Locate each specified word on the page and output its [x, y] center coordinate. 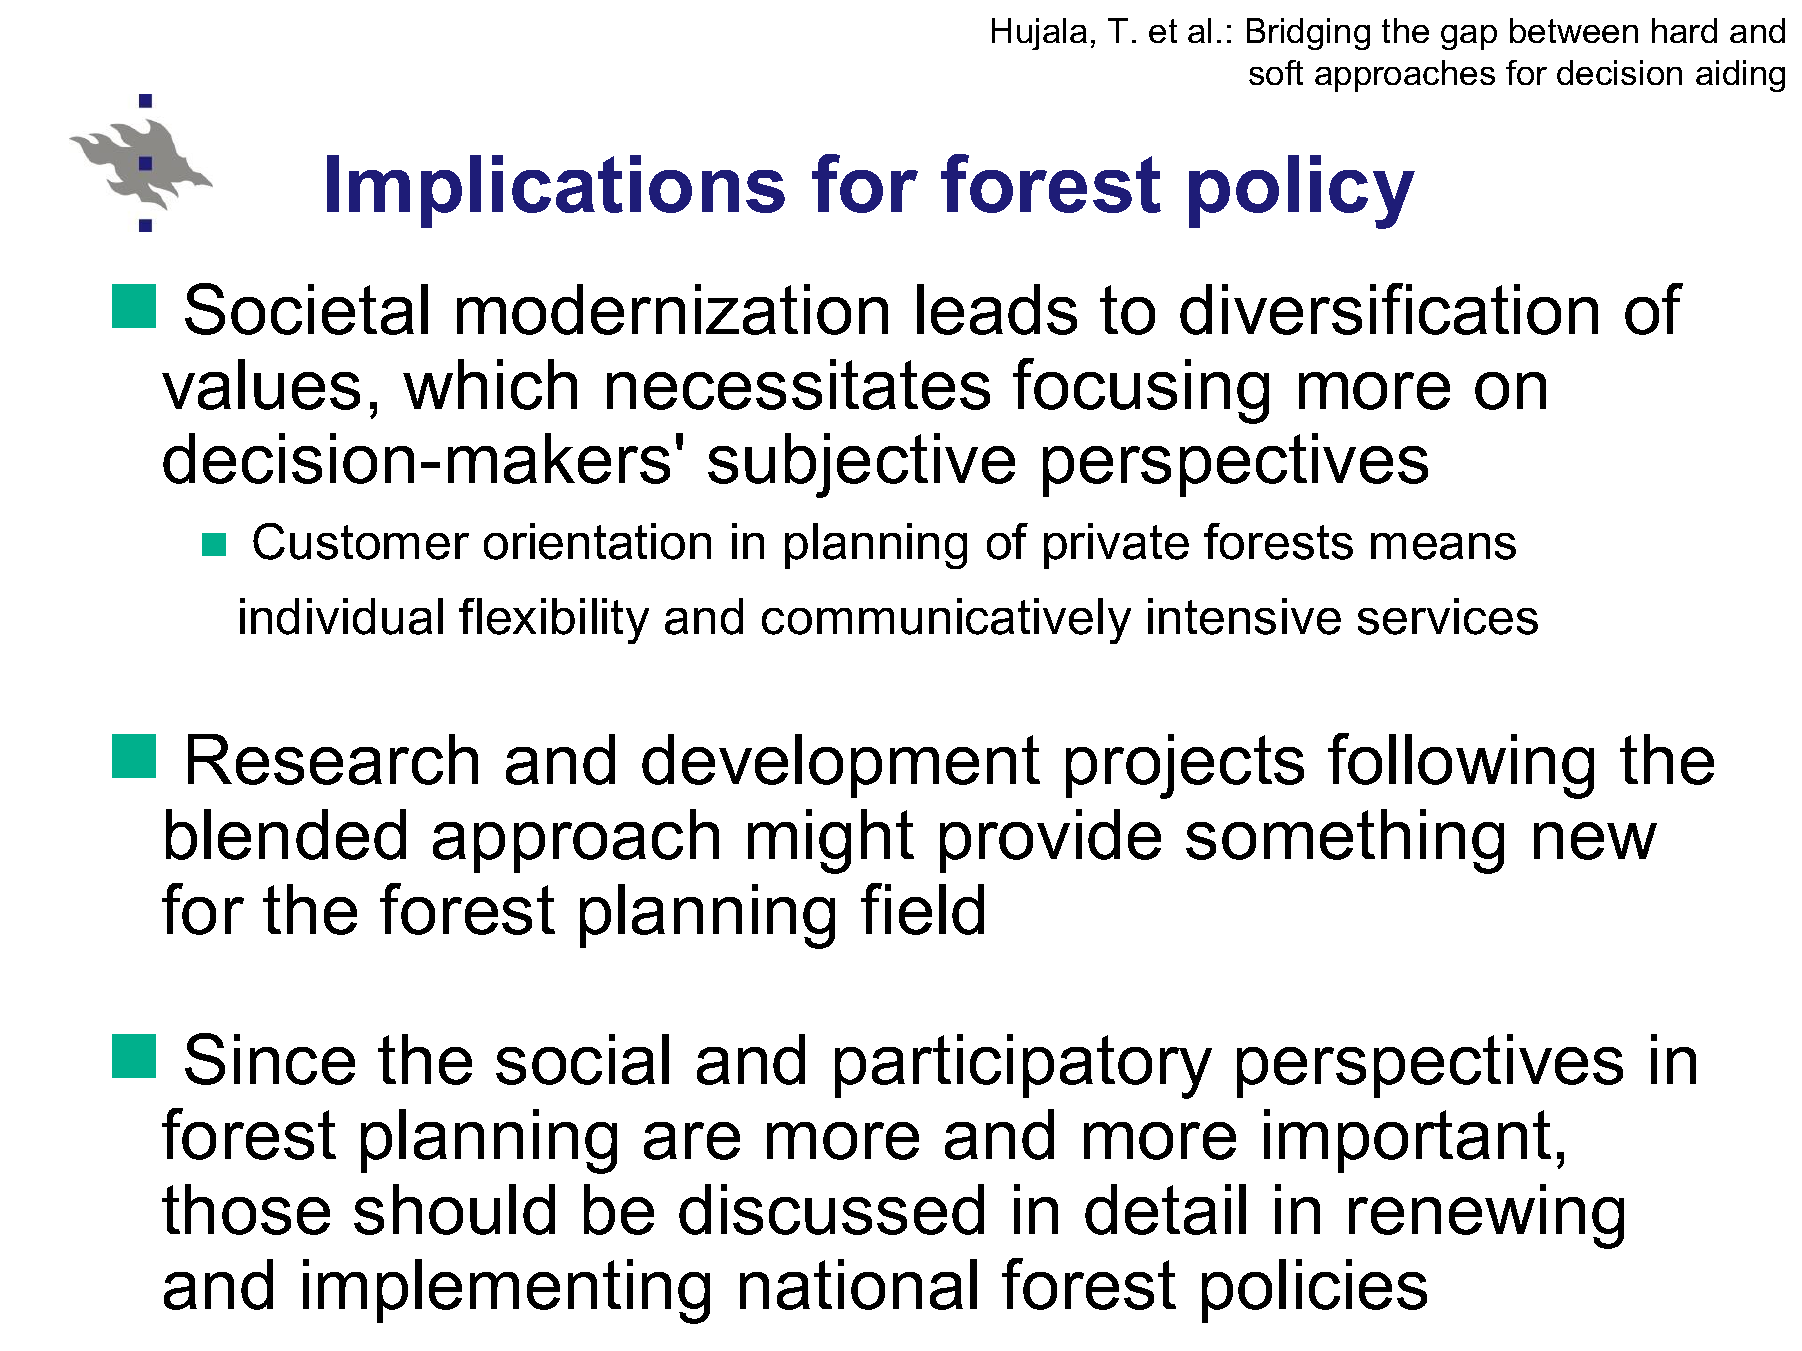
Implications [556, 191]
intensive [1244, 616]
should [454, 1209]
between [1574, 30]
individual [341, 616]
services [1448, 616]
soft [1276, 72]
